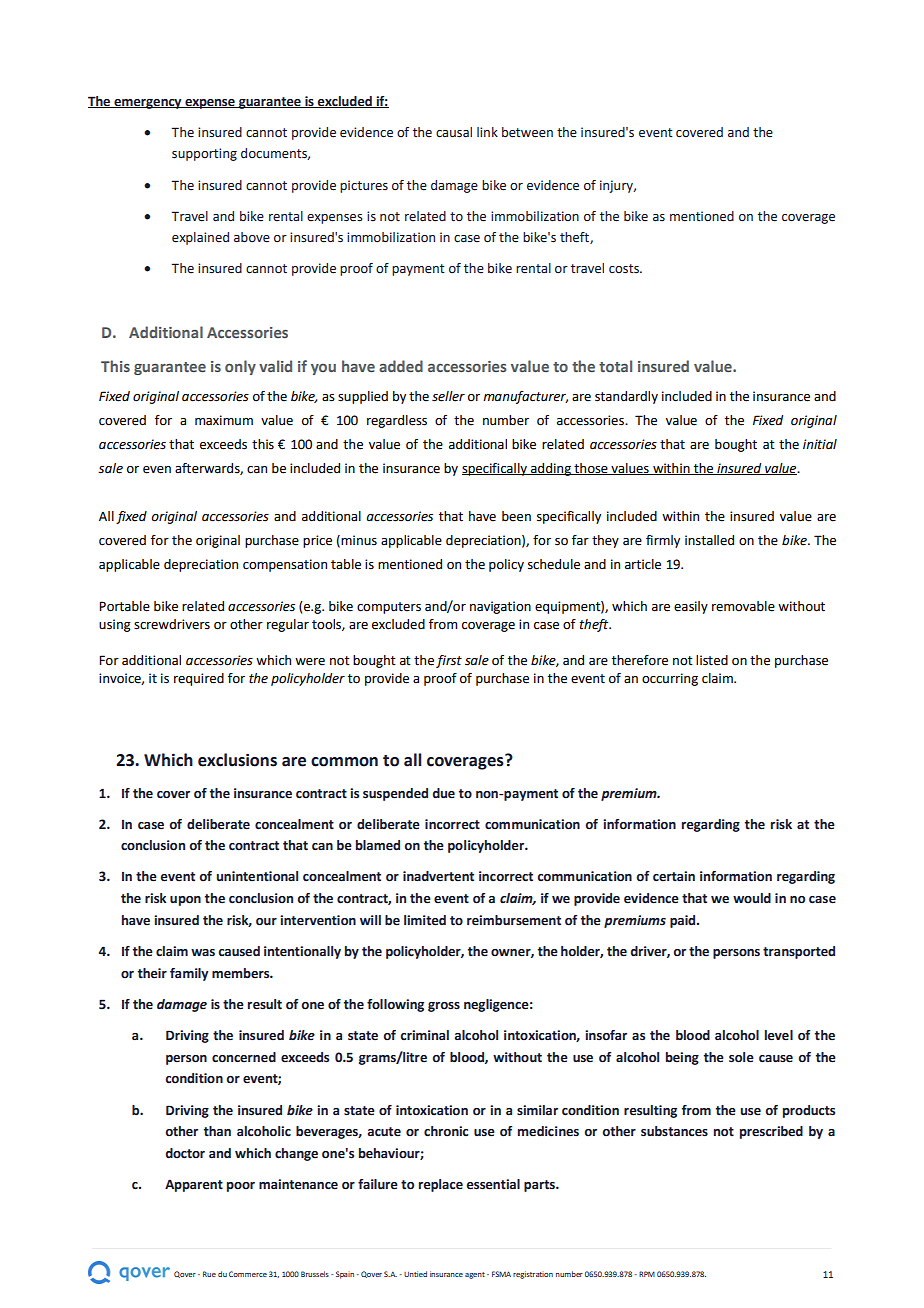 The width and height of the document is (924, 1308). I want to click on RPM, so click(647, 1274).
